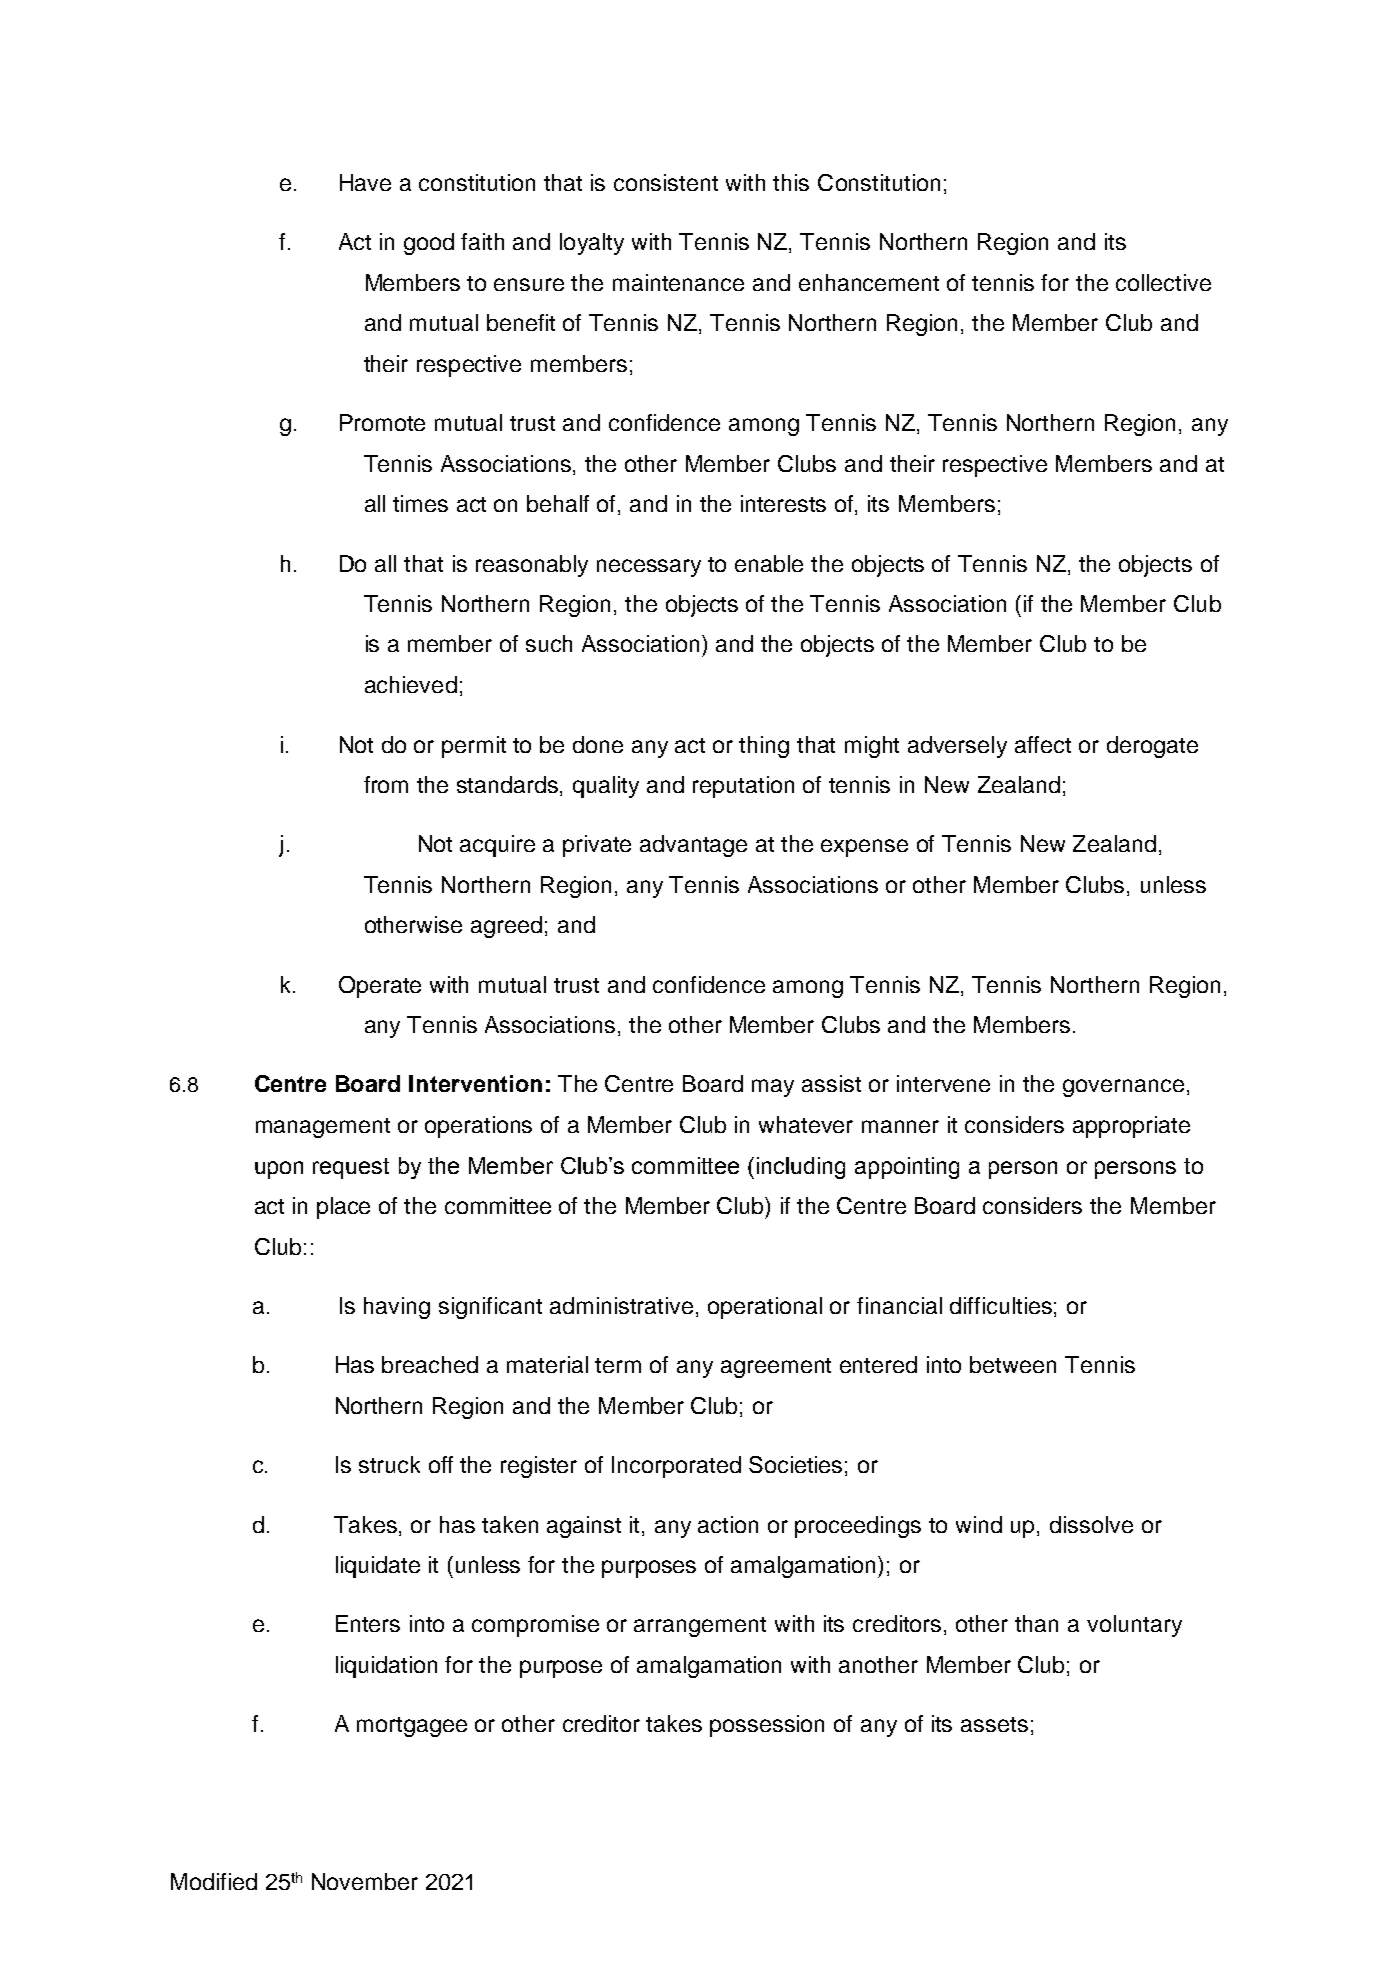 The height and width of the screenshot is (1978, 1399). I want to click on assets, so click(994, 1724).
